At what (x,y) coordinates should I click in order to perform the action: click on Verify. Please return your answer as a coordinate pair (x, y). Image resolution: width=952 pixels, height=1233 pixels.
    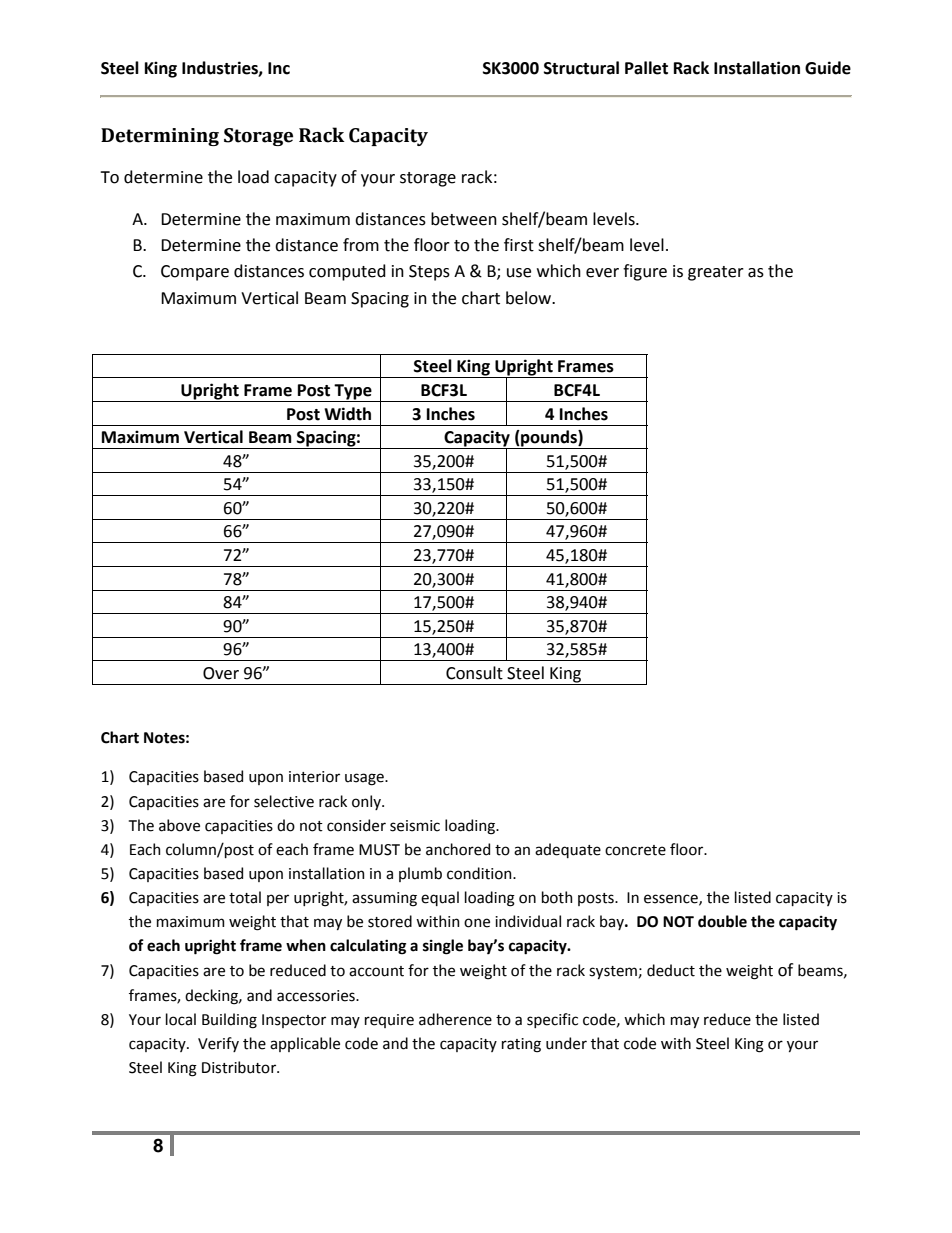
    Looking at the image, I should click on (218, 1044).
